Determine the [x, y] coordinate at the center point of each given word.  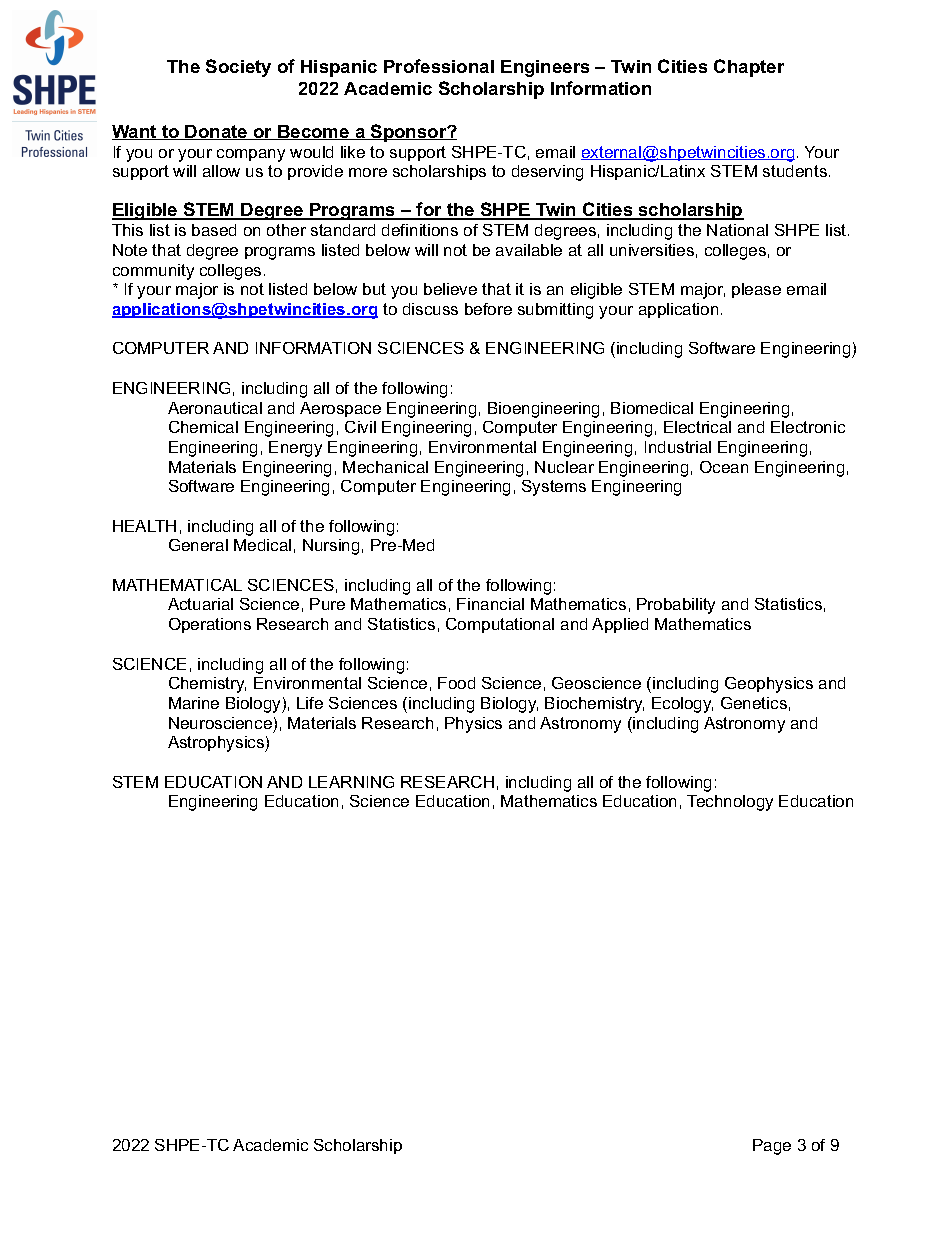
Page [772, 1147]
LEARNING [351, 782]
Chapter [749, 68]
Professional [439, 66]
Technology [730, 803]
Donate [217, 132]
